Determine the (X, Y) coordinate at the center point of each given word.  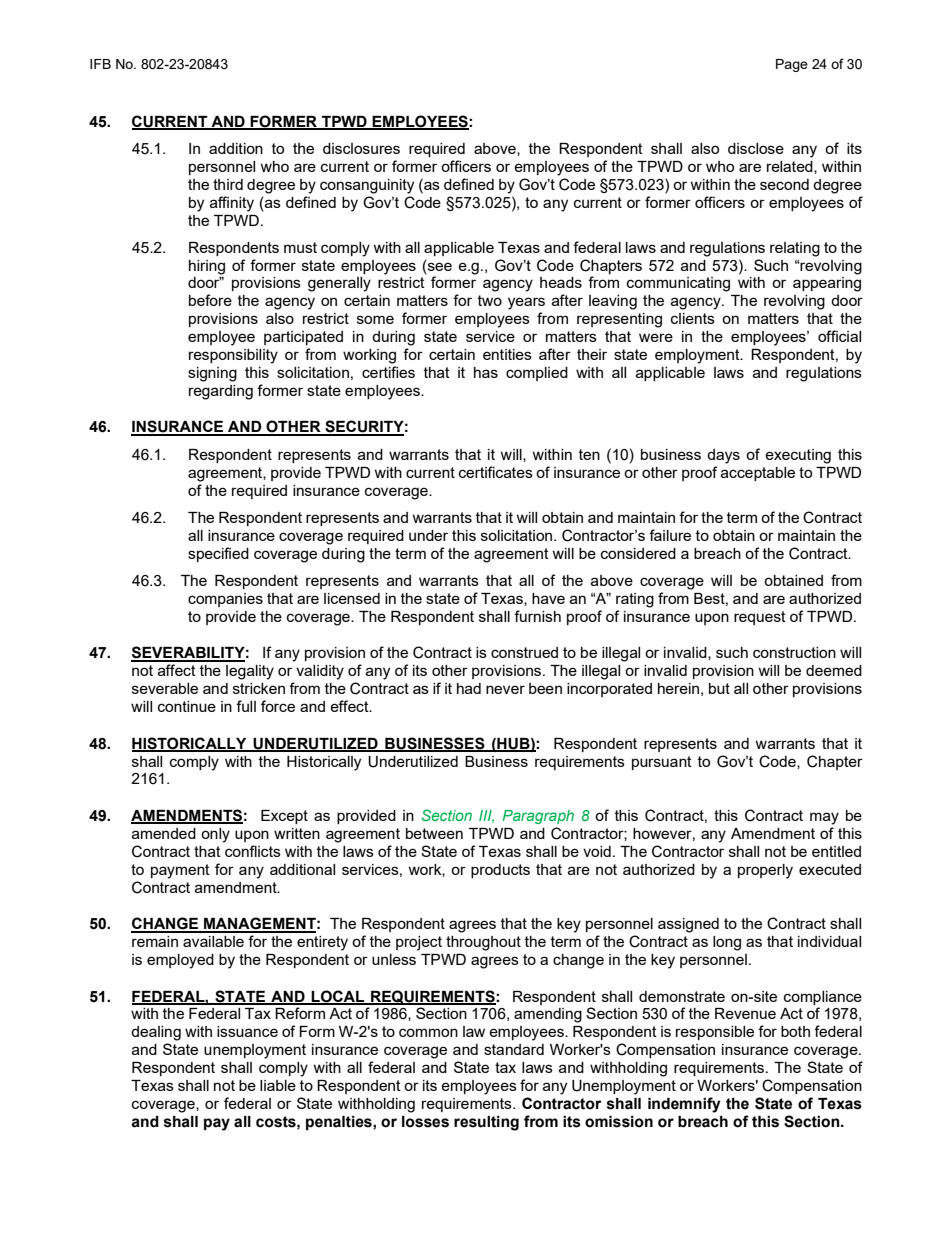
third (228, 184)
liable (278, 1085)
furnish (537, 616)
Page (792, 65)
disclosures (361, 148)
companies (225, 600)
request (760, 618)
